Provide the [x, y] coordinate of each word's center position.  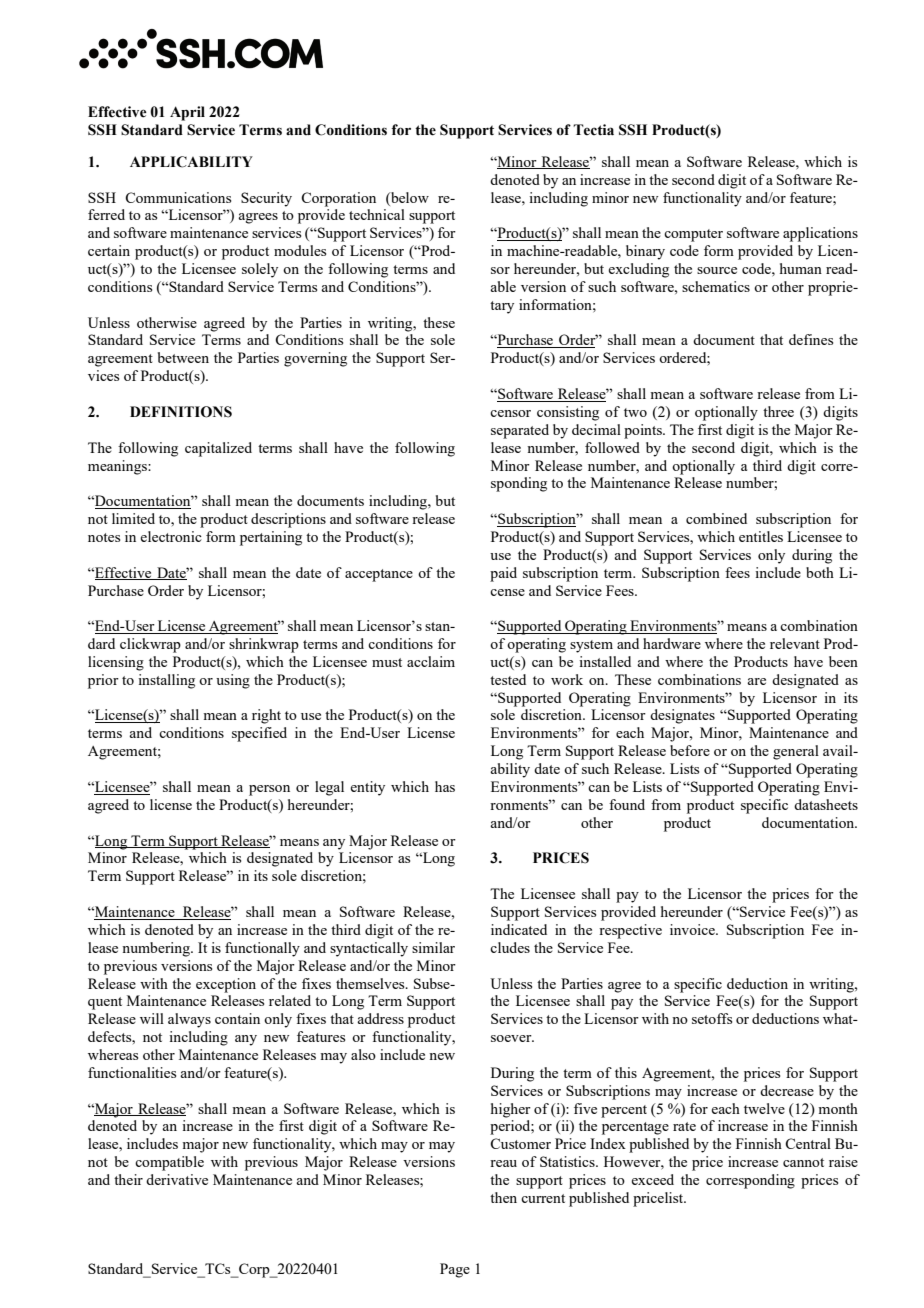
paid [503, 574]
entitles [761, 536]
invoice [693, 929]
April [187, 113]
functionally [262, 949]
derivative [177, 1179]
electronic [171, 536]
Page [455, 1270]
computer [693, 235]
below [409, 197]
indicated [519, 929]
